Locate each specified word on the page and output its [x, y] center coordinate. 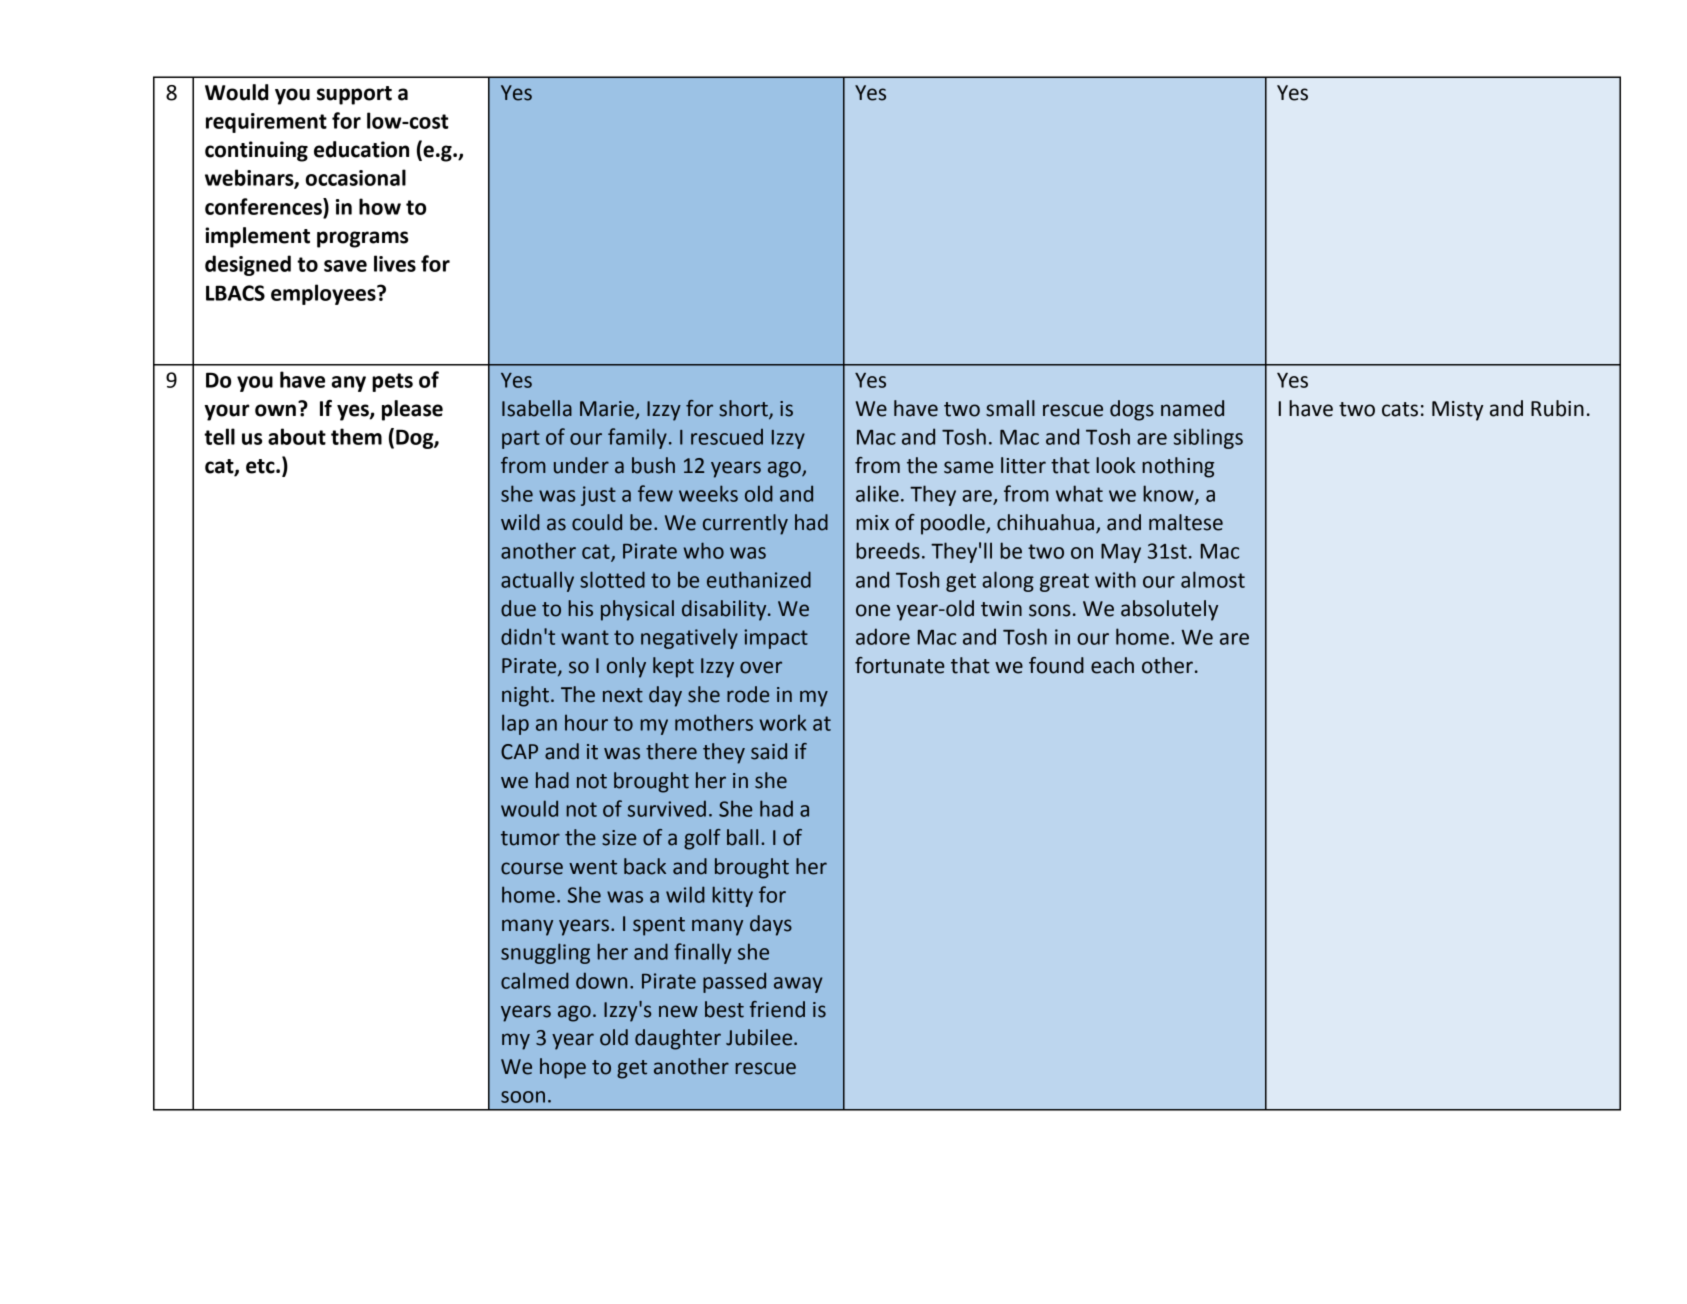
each [1112, 665]
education [361, 149]
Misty [1457, 411]
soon [523, 1097]
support [354, 95]
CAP [519, 752]
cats [1400, 409]
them [356, 436]
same [969, 467]
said [769, 751]
